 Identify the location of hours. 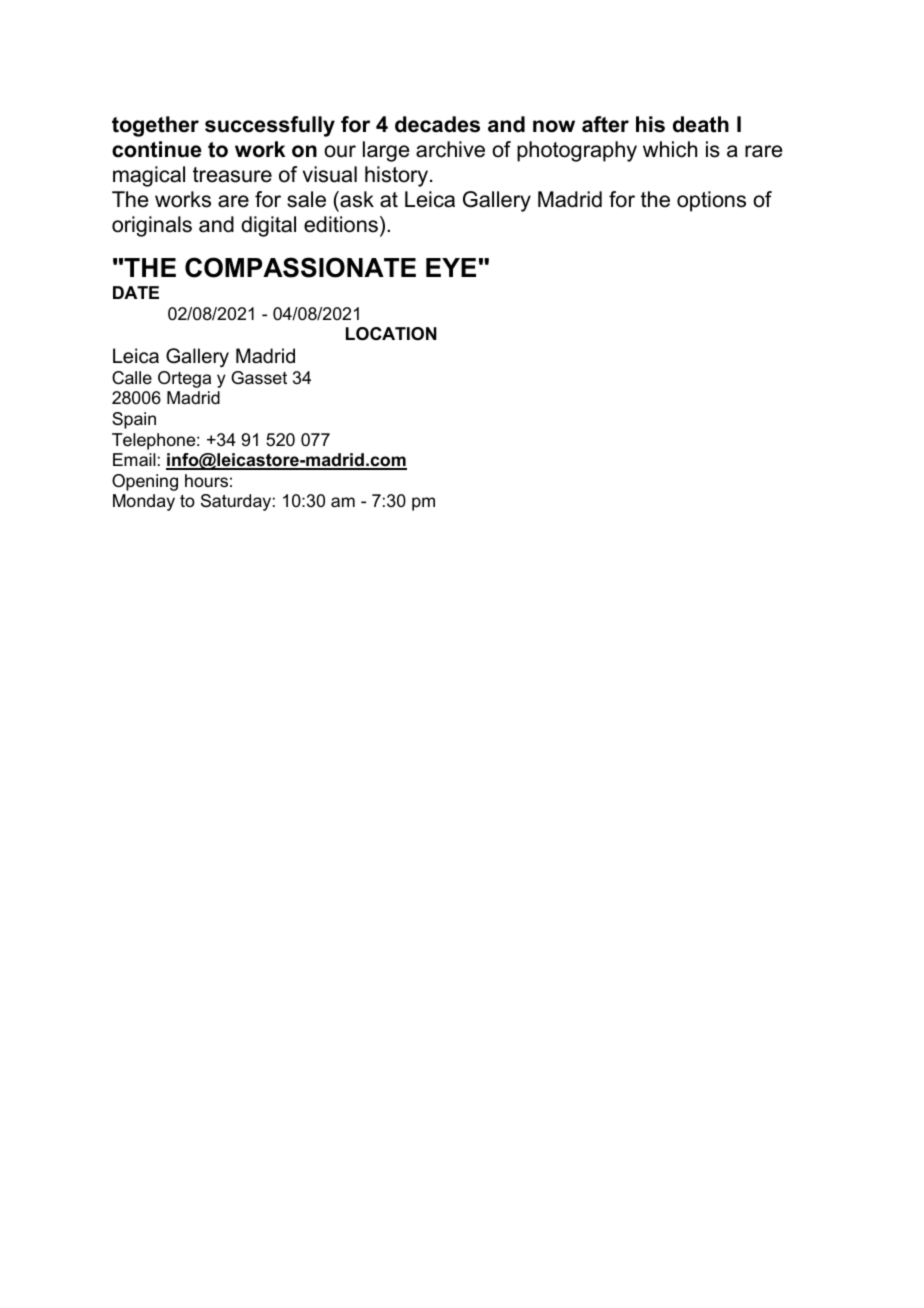
(206, 480).
